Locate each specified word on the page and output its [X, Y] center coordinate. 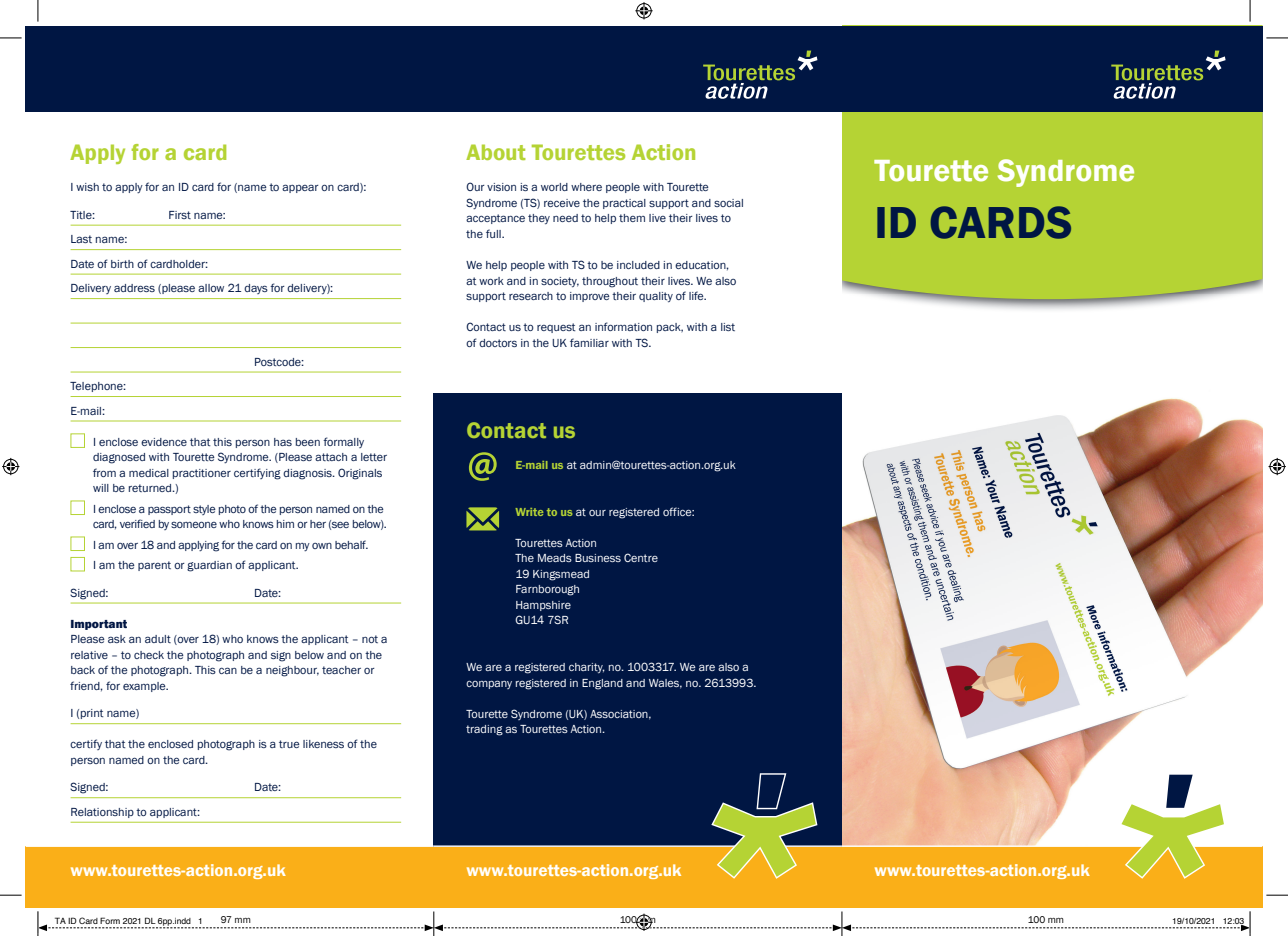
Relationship [102, 813]
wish [87, 187]
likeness [323, 744]
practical [624, 204]
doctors [498, 343]
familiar [589, 342]
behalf [351, 544]
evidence [164, 442]
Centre [641, 557]
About [496, 152]
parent [154, 566]
